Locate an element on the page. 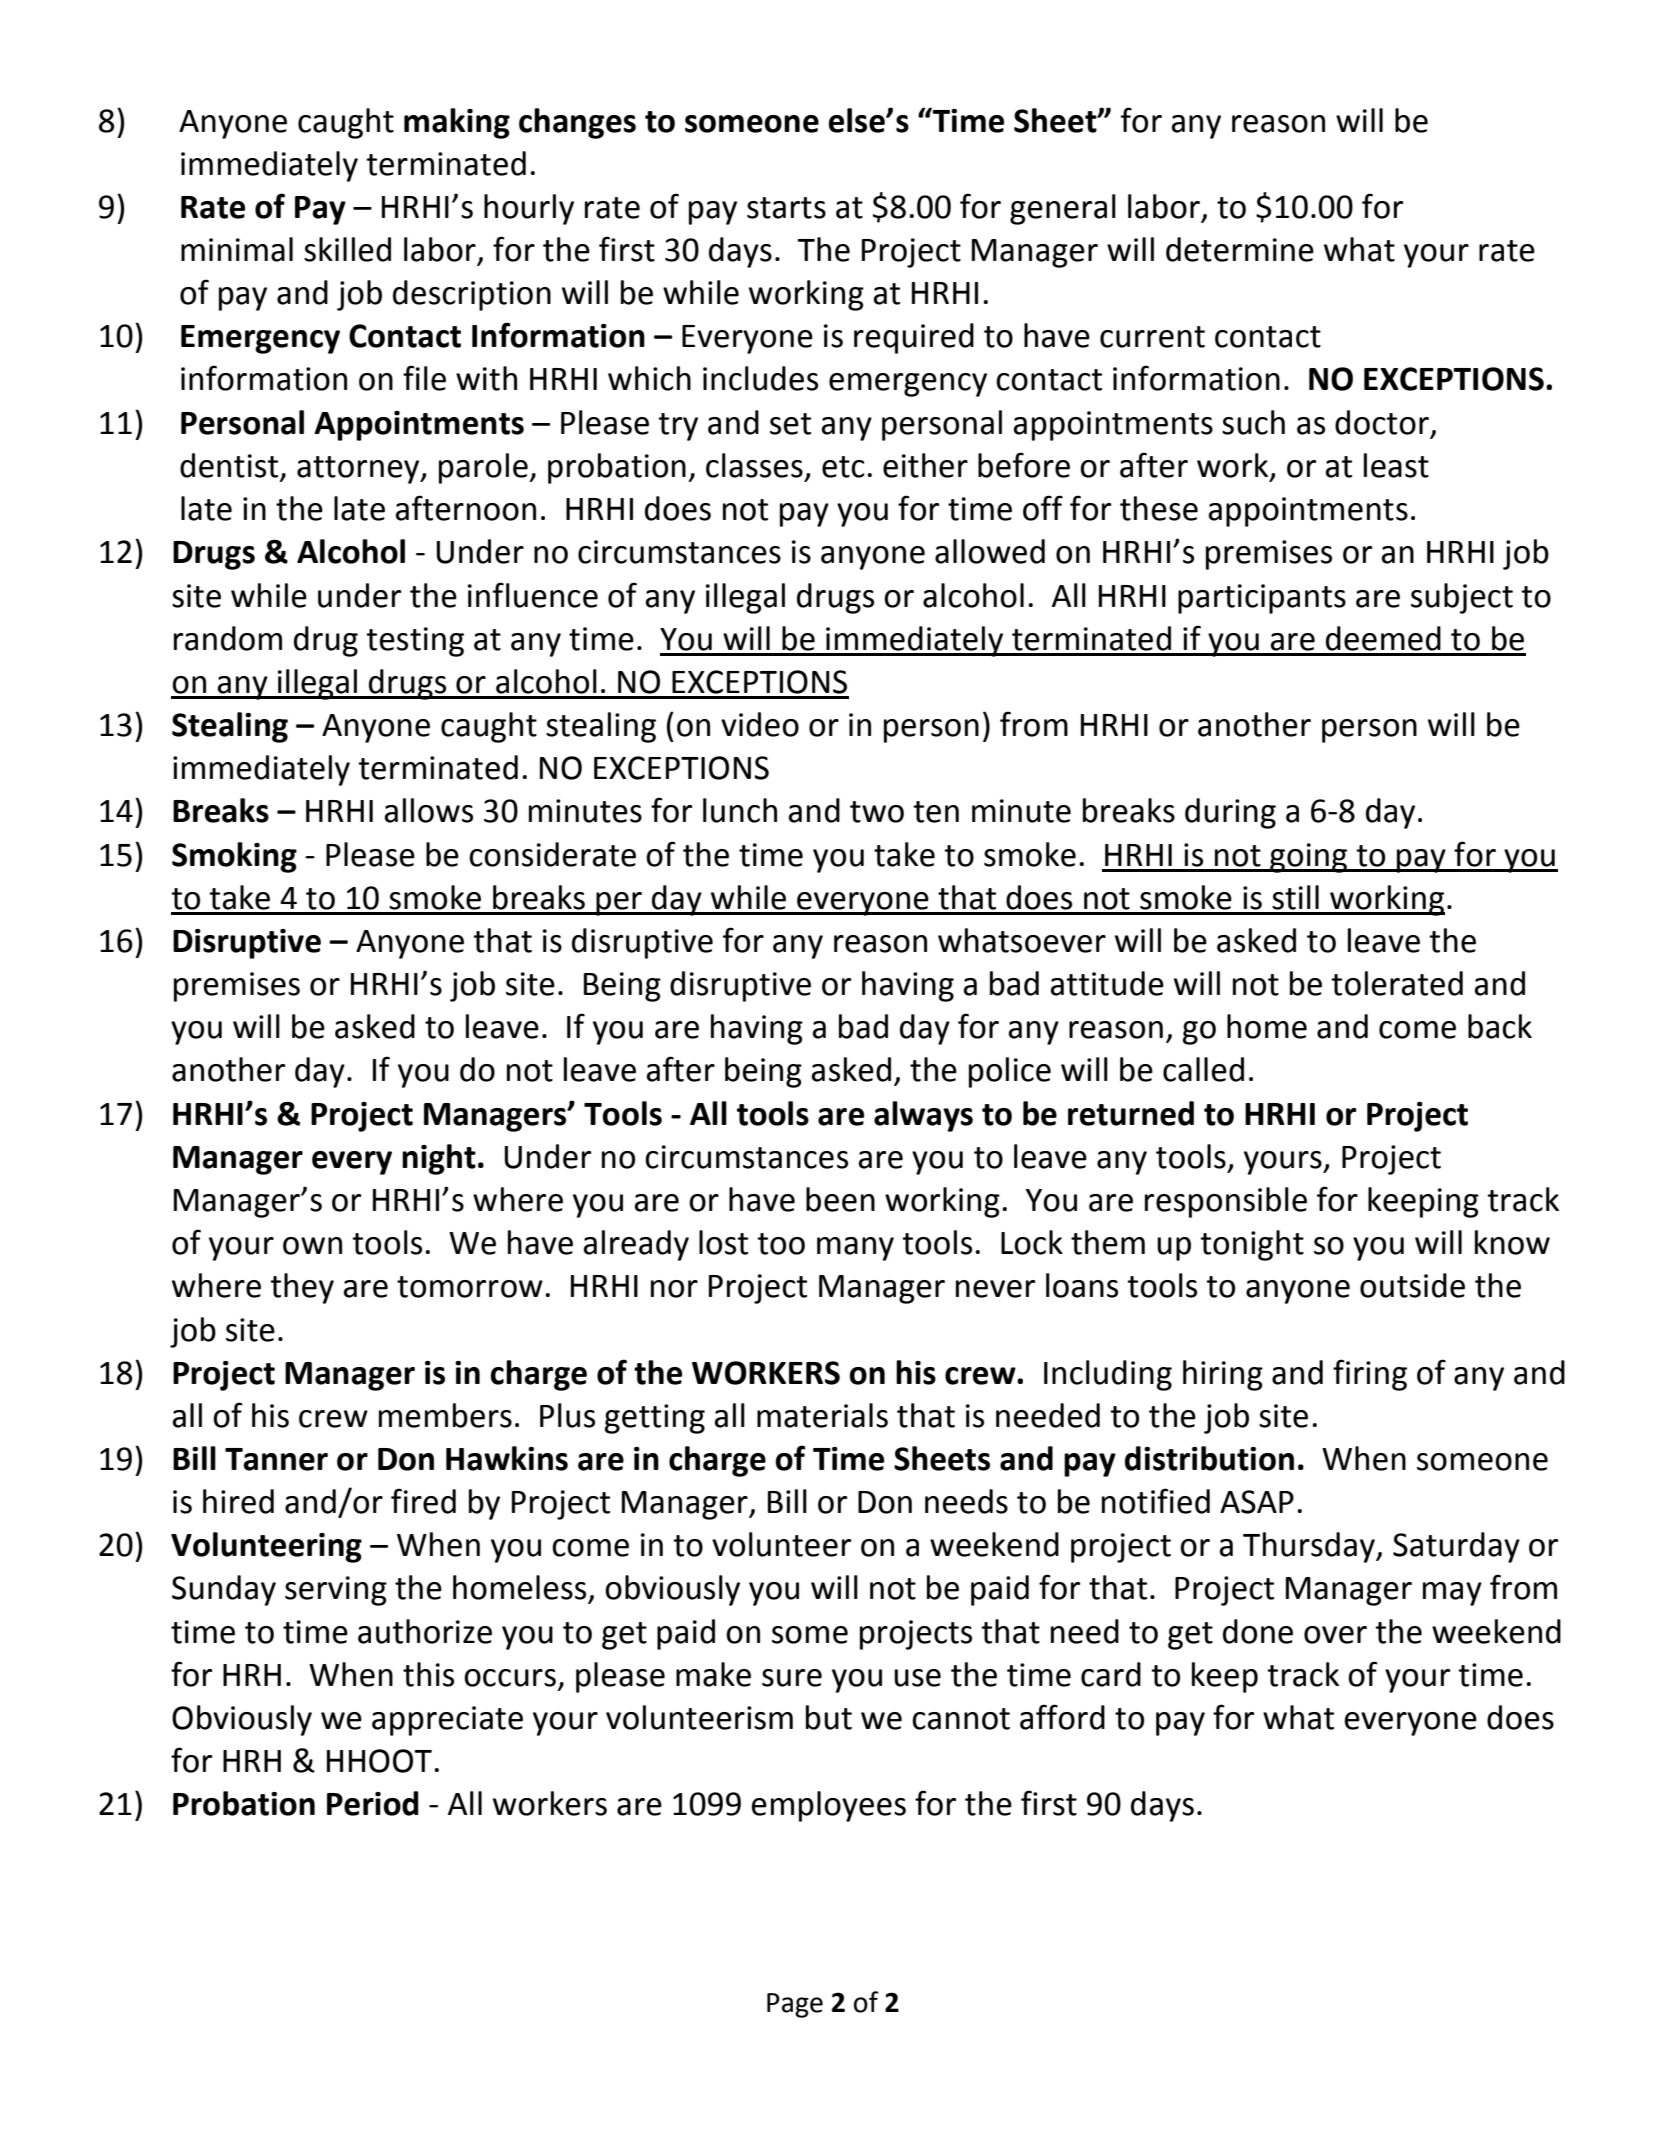  over is located at coordinates (1335, 1635).
